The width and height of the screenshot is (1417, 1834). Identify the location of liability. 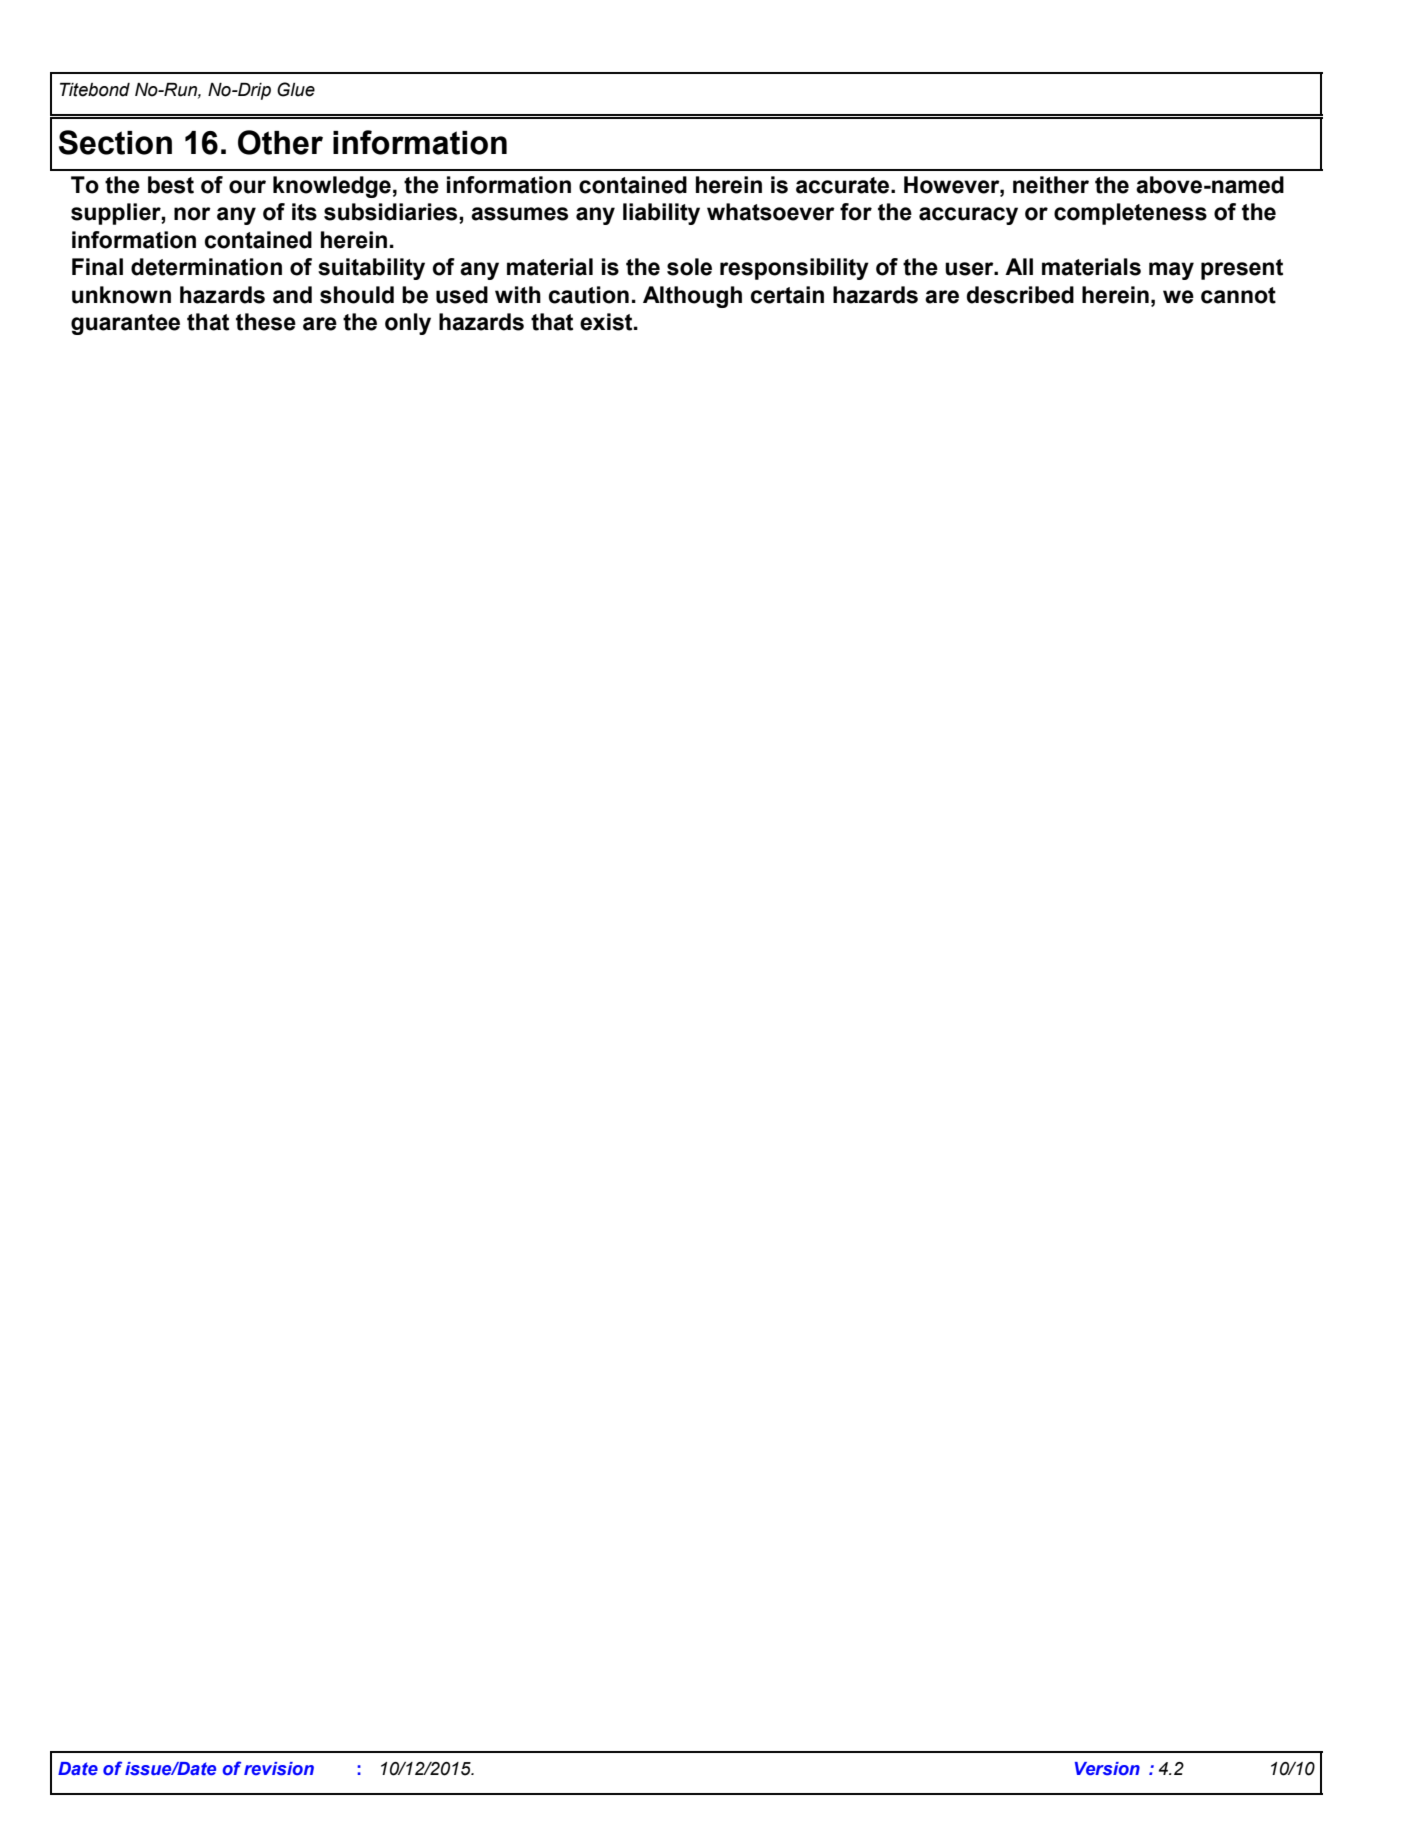
(661, 214).
